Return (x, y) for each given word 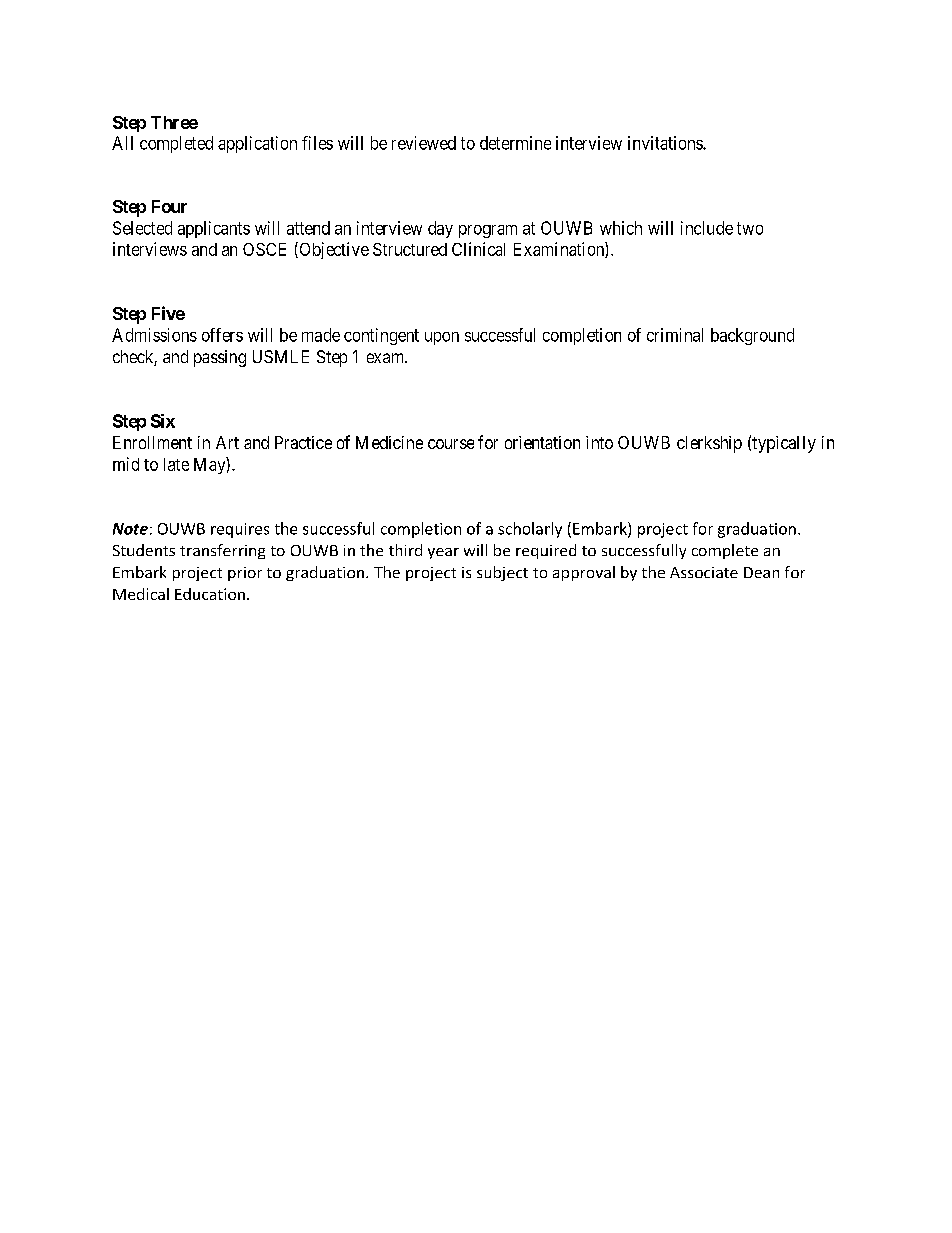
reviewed (424, 143)
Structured (410, 249)
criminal (675, 335)
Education (210, 594)
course (451, 444)
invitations (666, 143)
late (176, 464)
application (257, 144)
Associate (704, 572)
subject (502, 573)
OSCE (264, 249)
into (599, 442)
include (707, 228)
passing (220, 358)
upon (442, 338)
